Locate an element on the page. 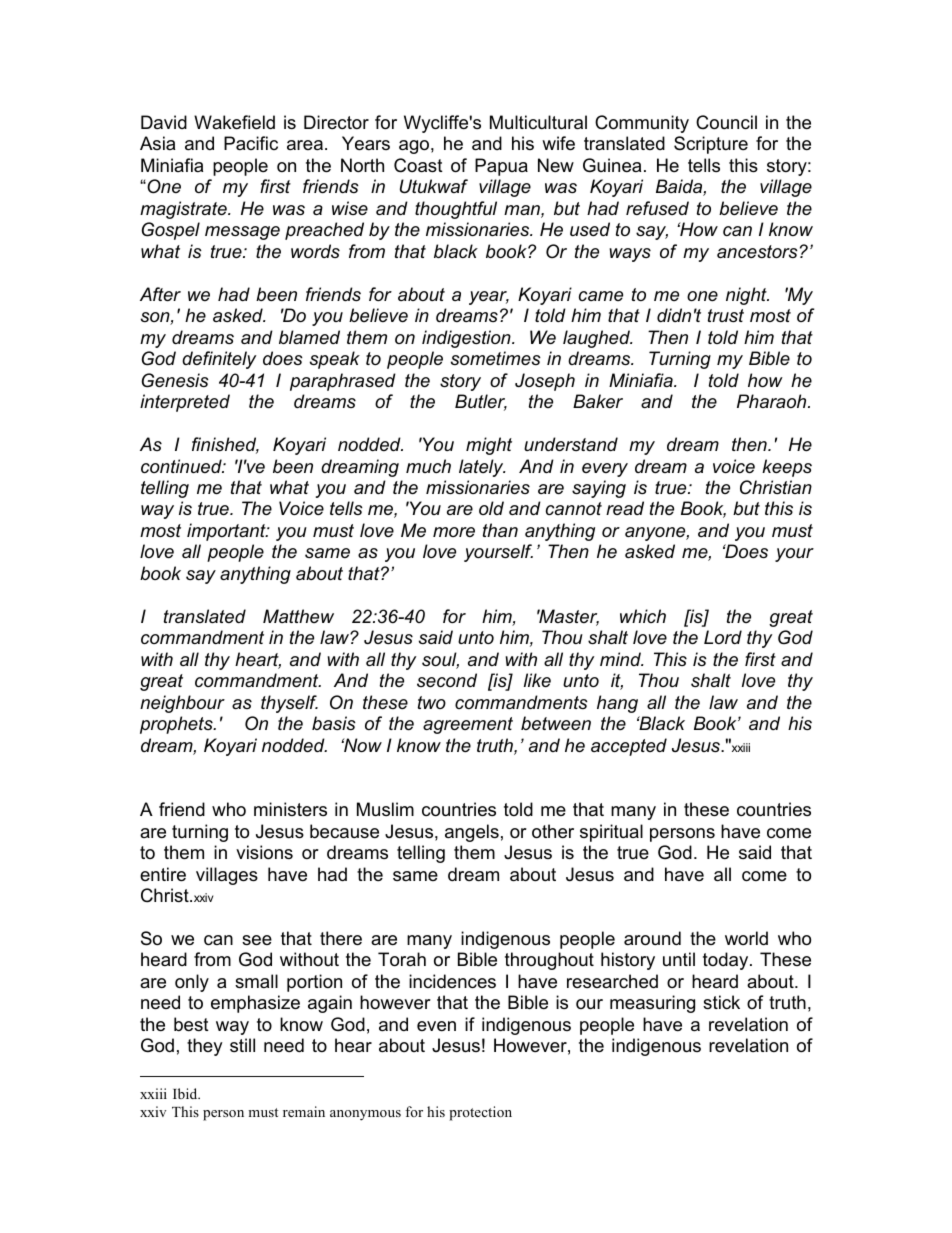 The width and height of the image is (952, 1233). Ibid is located at coordinates (186, 1093).
